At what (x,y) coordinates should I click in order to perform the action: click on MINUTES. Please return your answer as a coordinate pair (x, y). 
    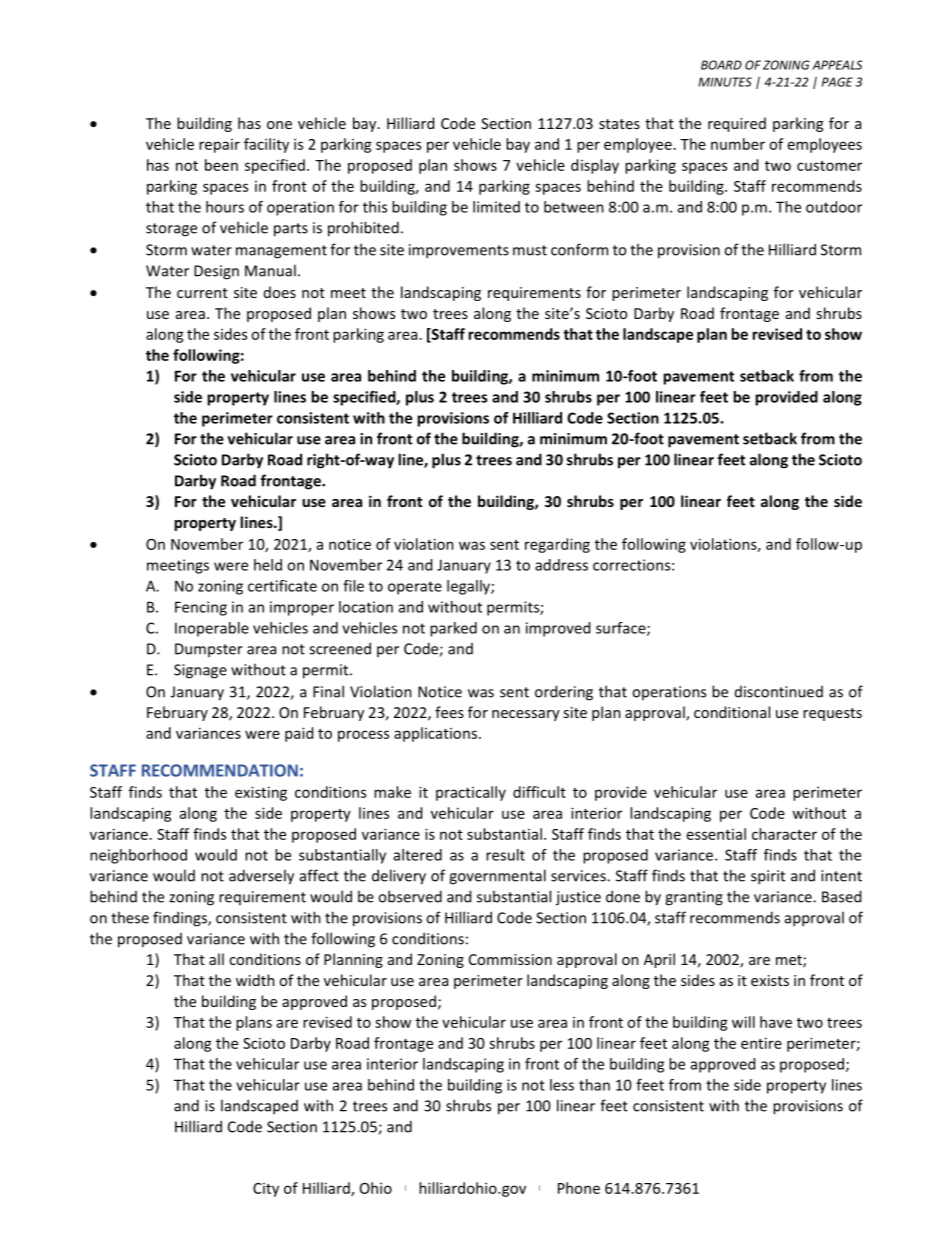
    Looking at the image, I should click on (725, 82).
